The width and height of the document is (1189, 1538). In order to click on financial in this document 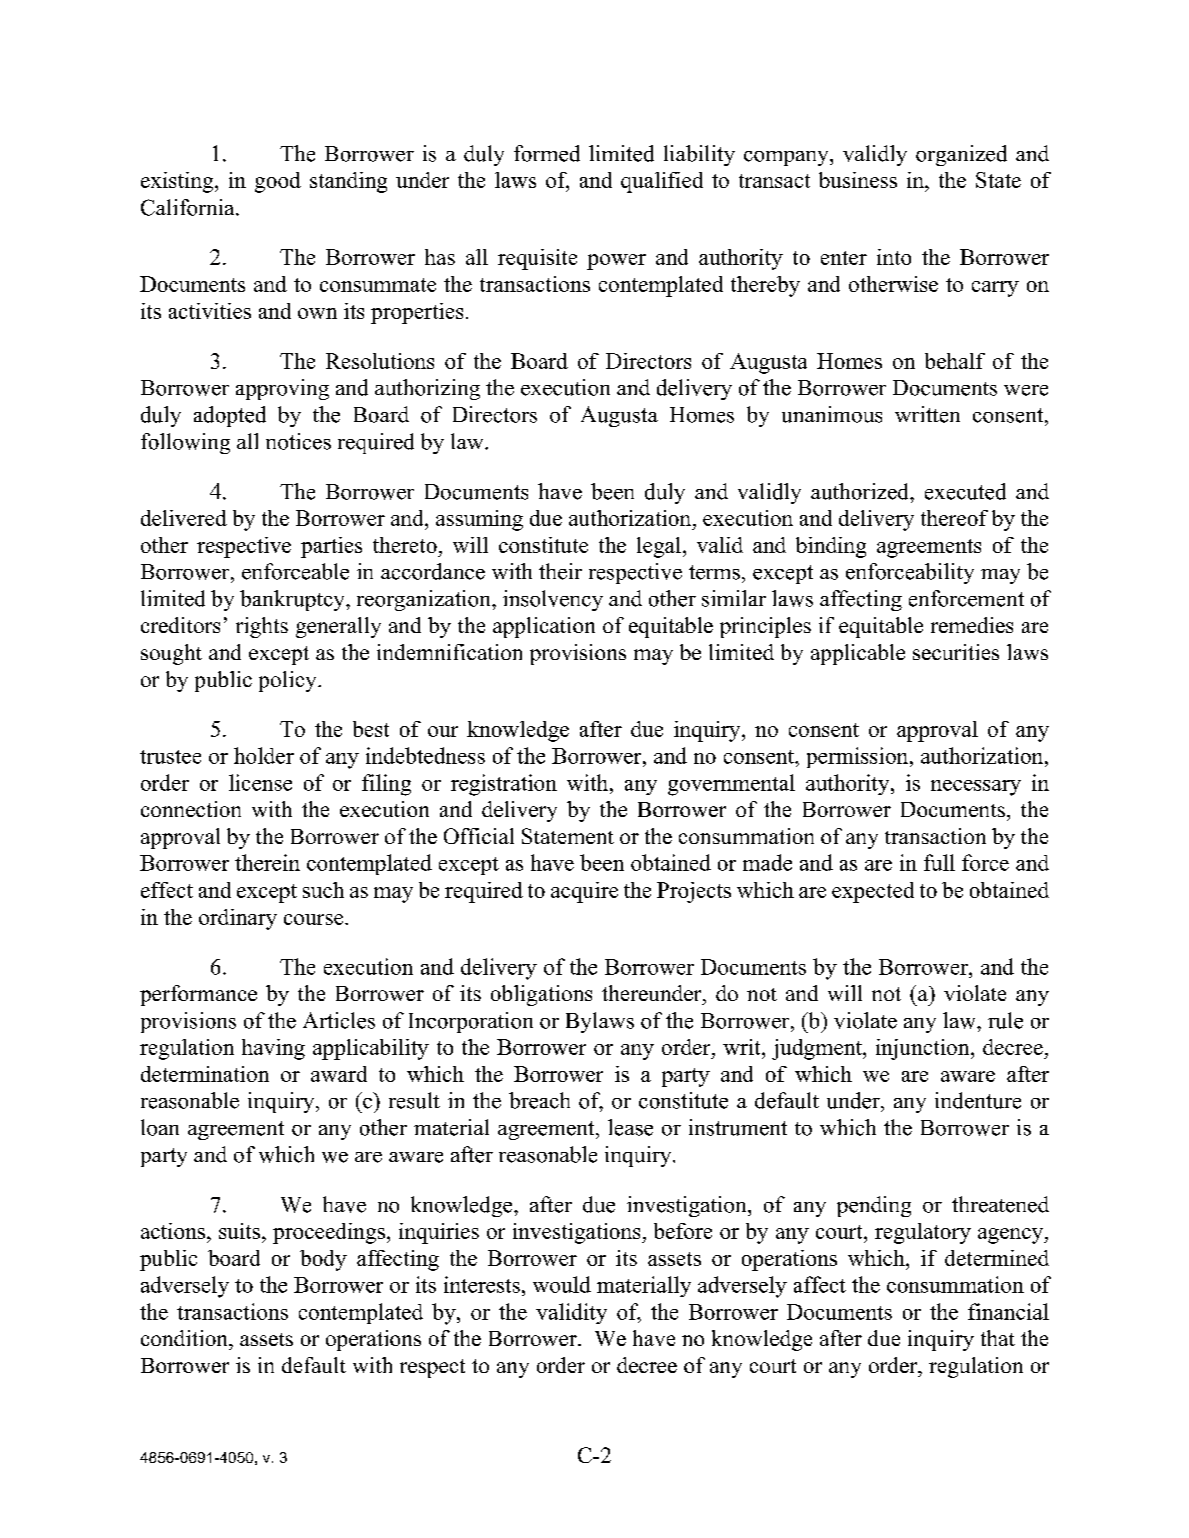, I will do `click(1008, 1311)`.
